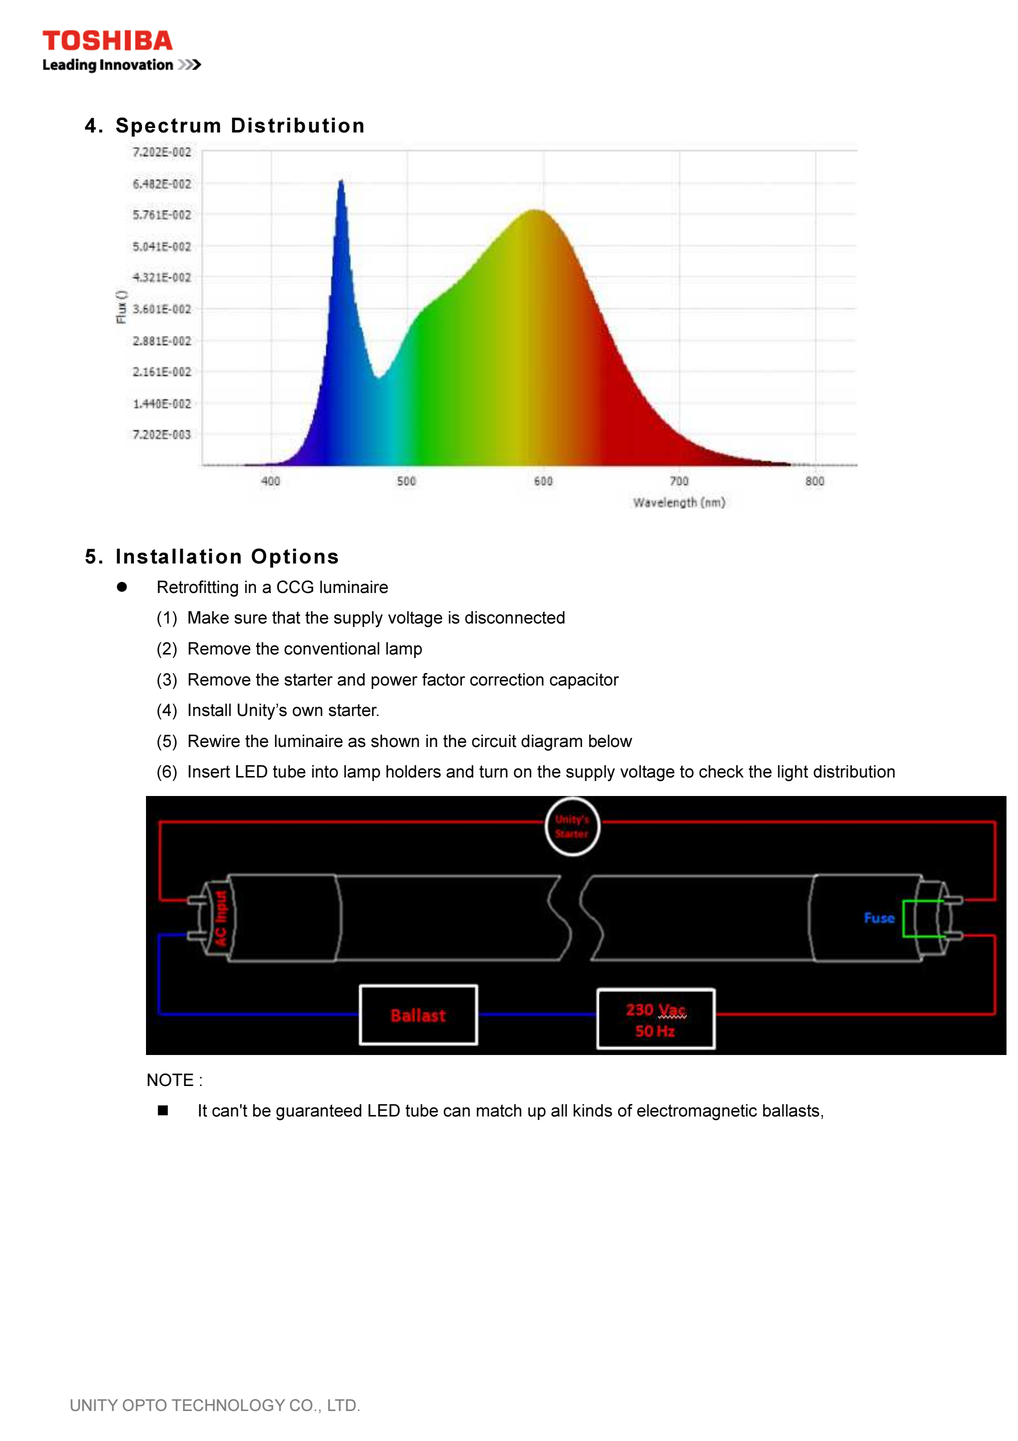 The image size is (1018, 1441). I want to click on check, so click(721, 771).
